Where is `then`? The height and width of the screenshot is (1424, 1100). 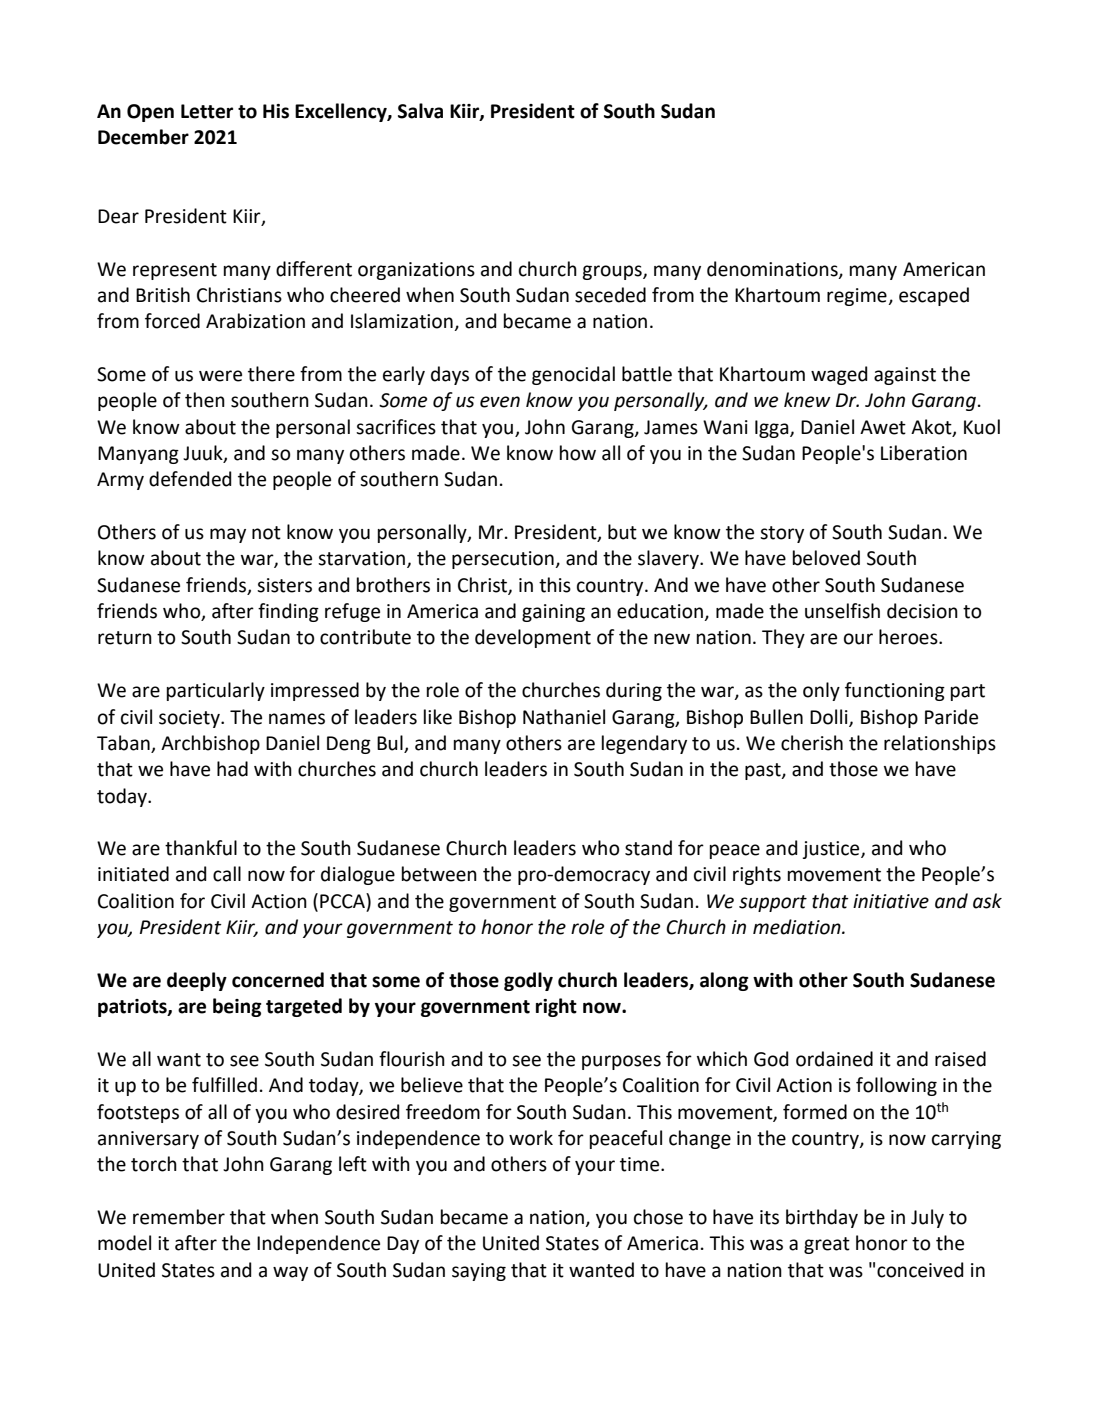
then is located at coordinates (205, 400).
